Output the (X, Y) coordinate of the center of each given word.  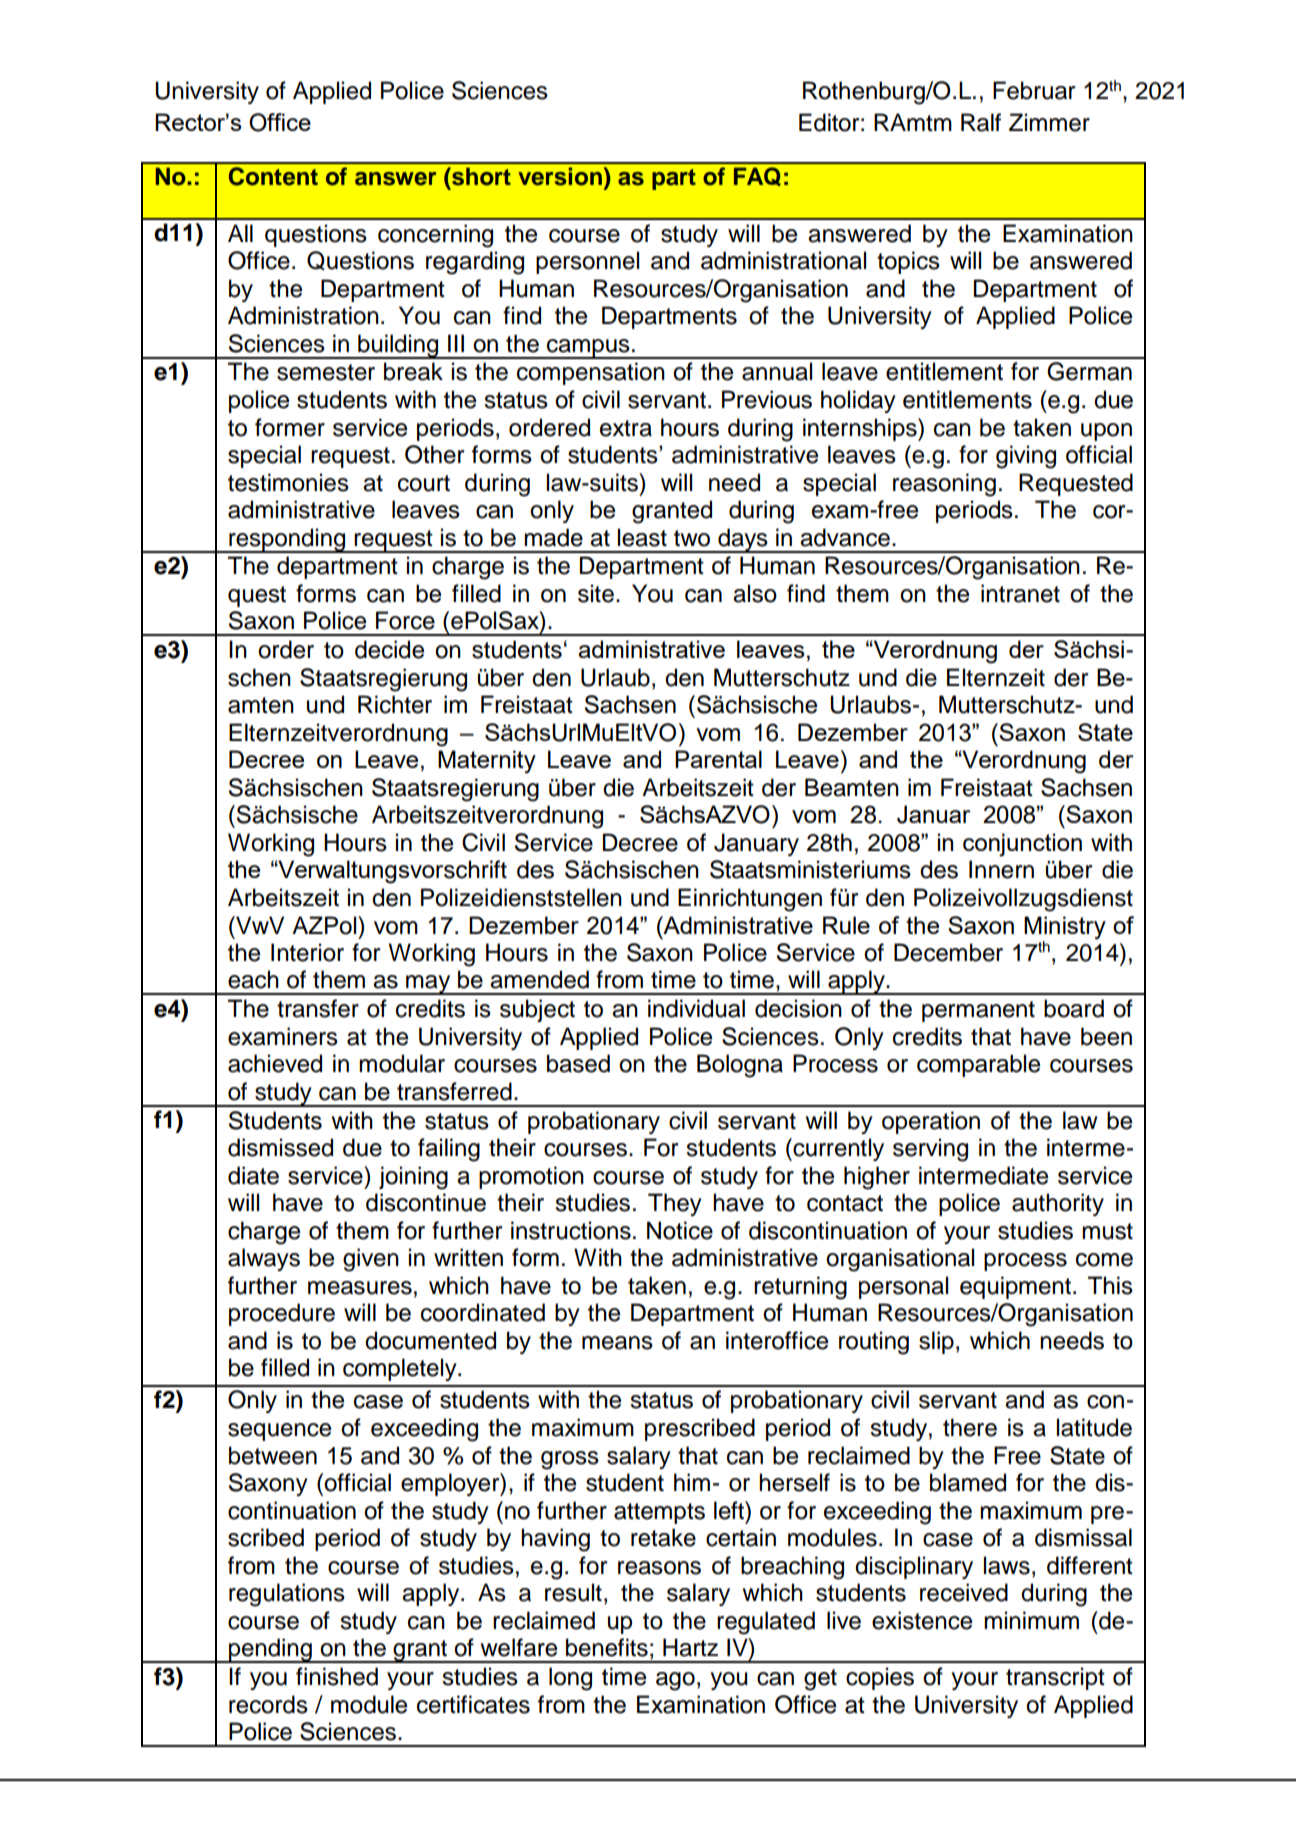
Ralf (981, 122)
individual (696, 1008)
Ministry (1065, 928)
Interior (307, 952)
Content (273, 176)
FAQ (757, 176)
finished (337, 1676)
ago (675, 1681)
